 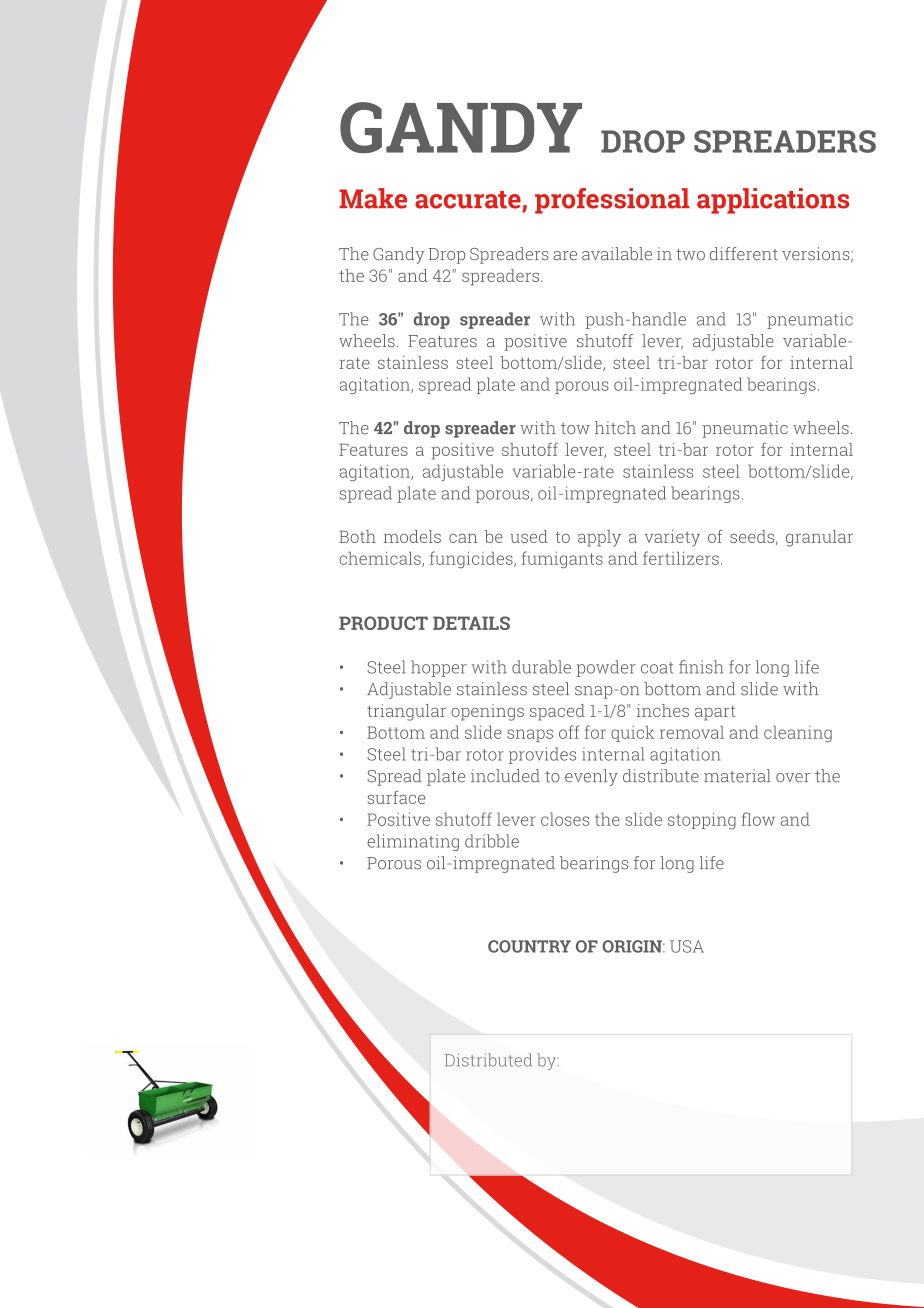 I want to click on tow, so click(x=575, y=428).
